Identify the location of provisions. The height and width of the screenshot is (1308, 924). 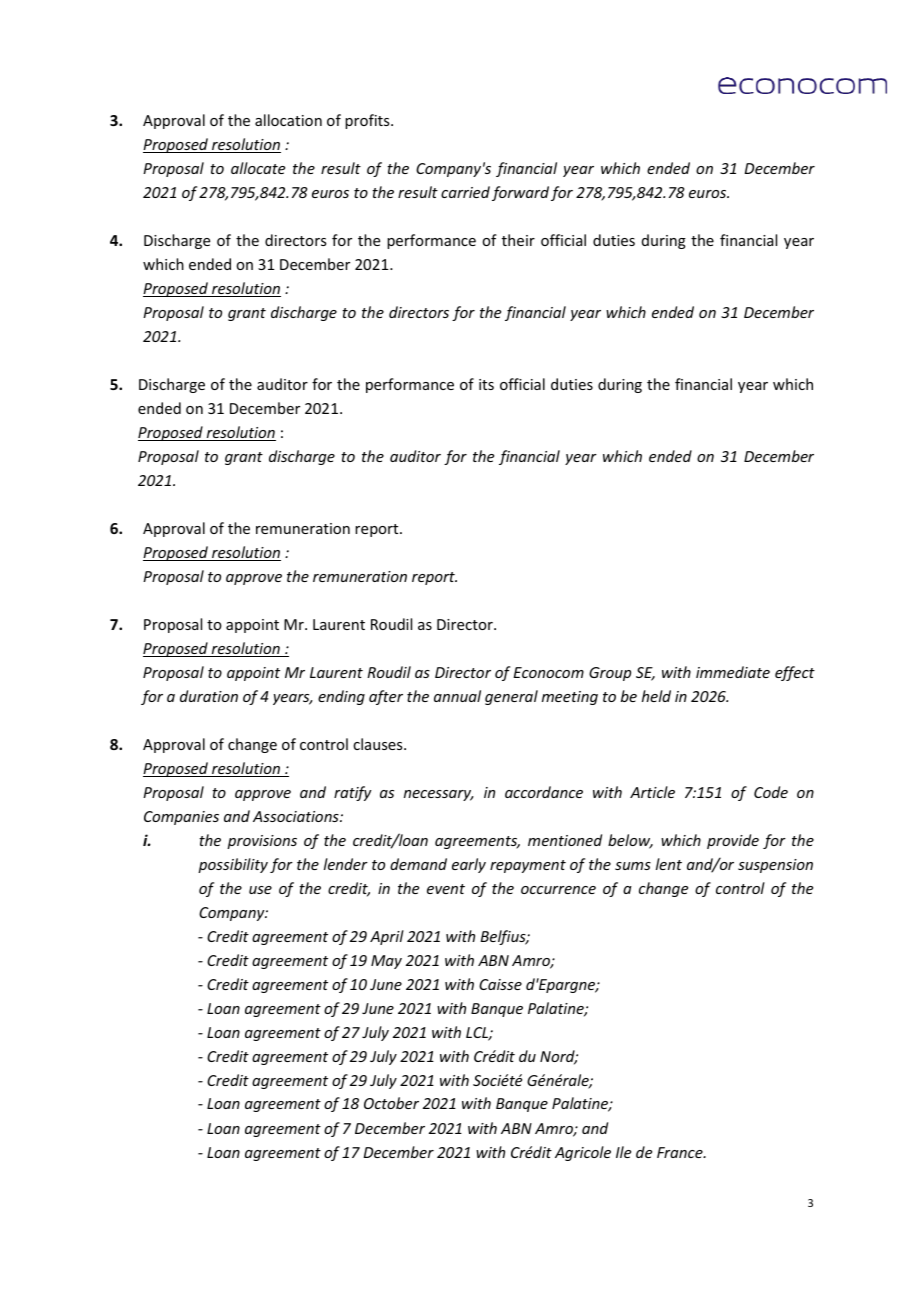
(262, 842).
